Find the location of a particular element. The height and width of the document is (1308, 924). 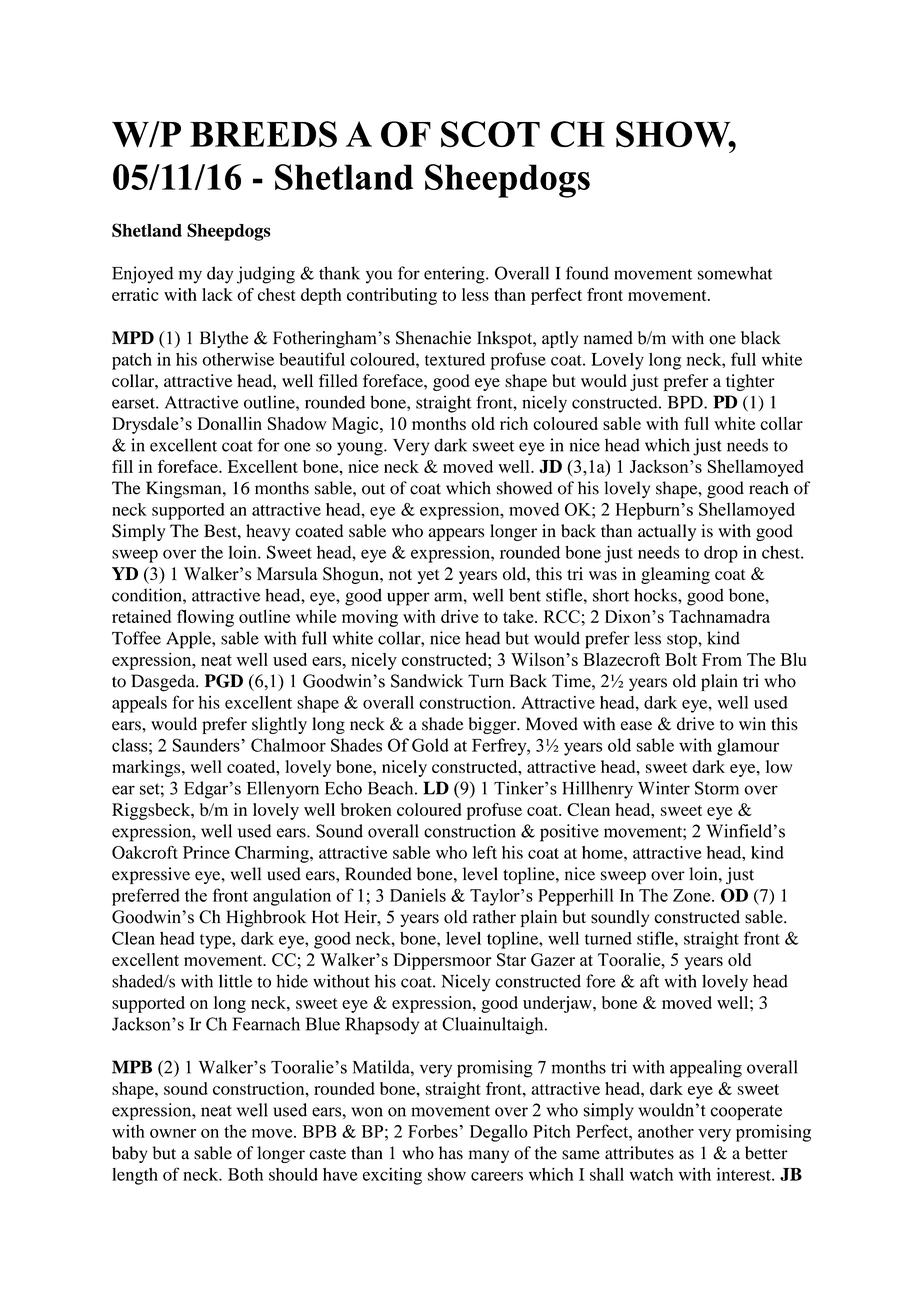

Prince is located at coordinates (206, 852).
